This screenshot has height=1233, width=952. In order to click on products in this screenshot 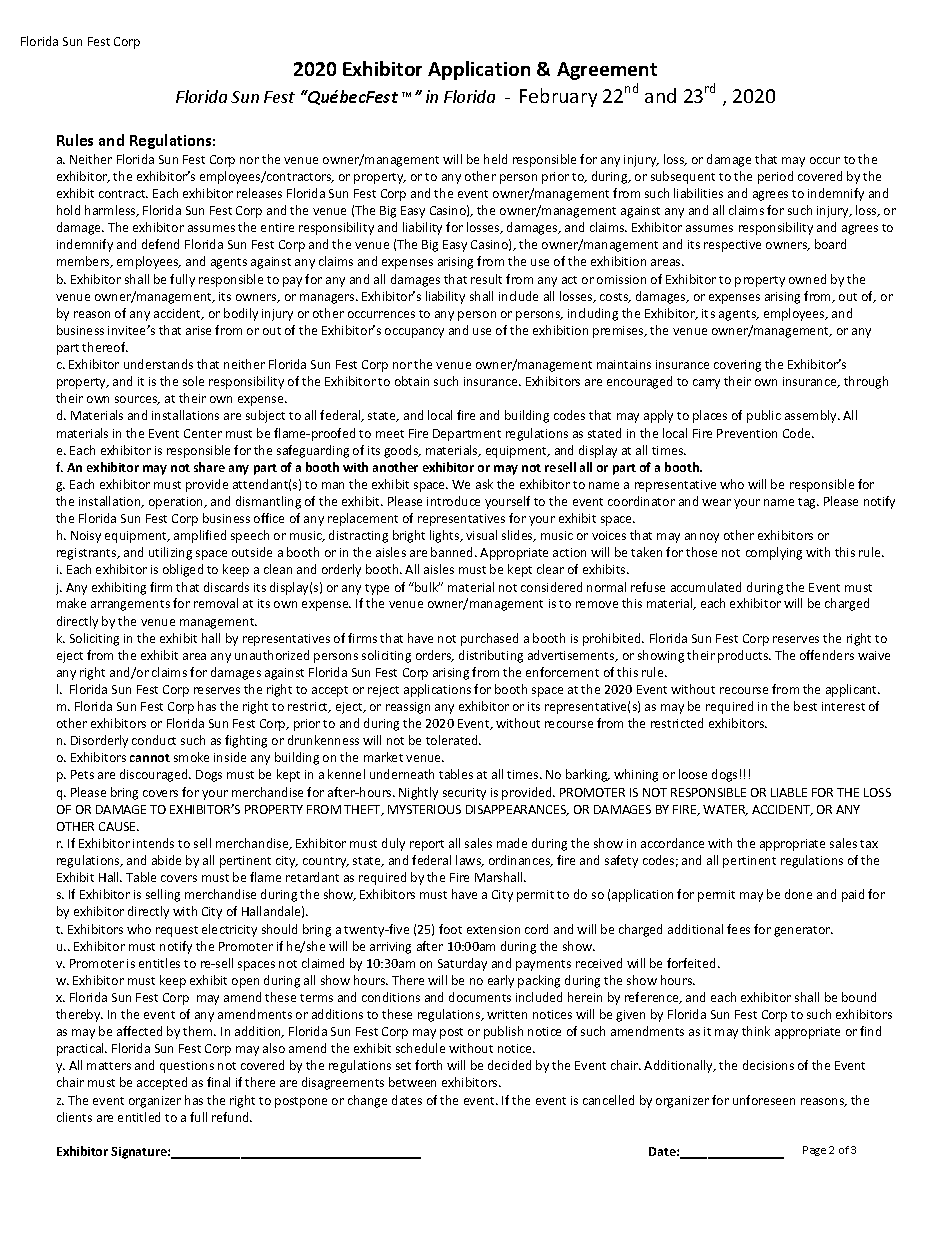, I will do `click(744, 656)`.
